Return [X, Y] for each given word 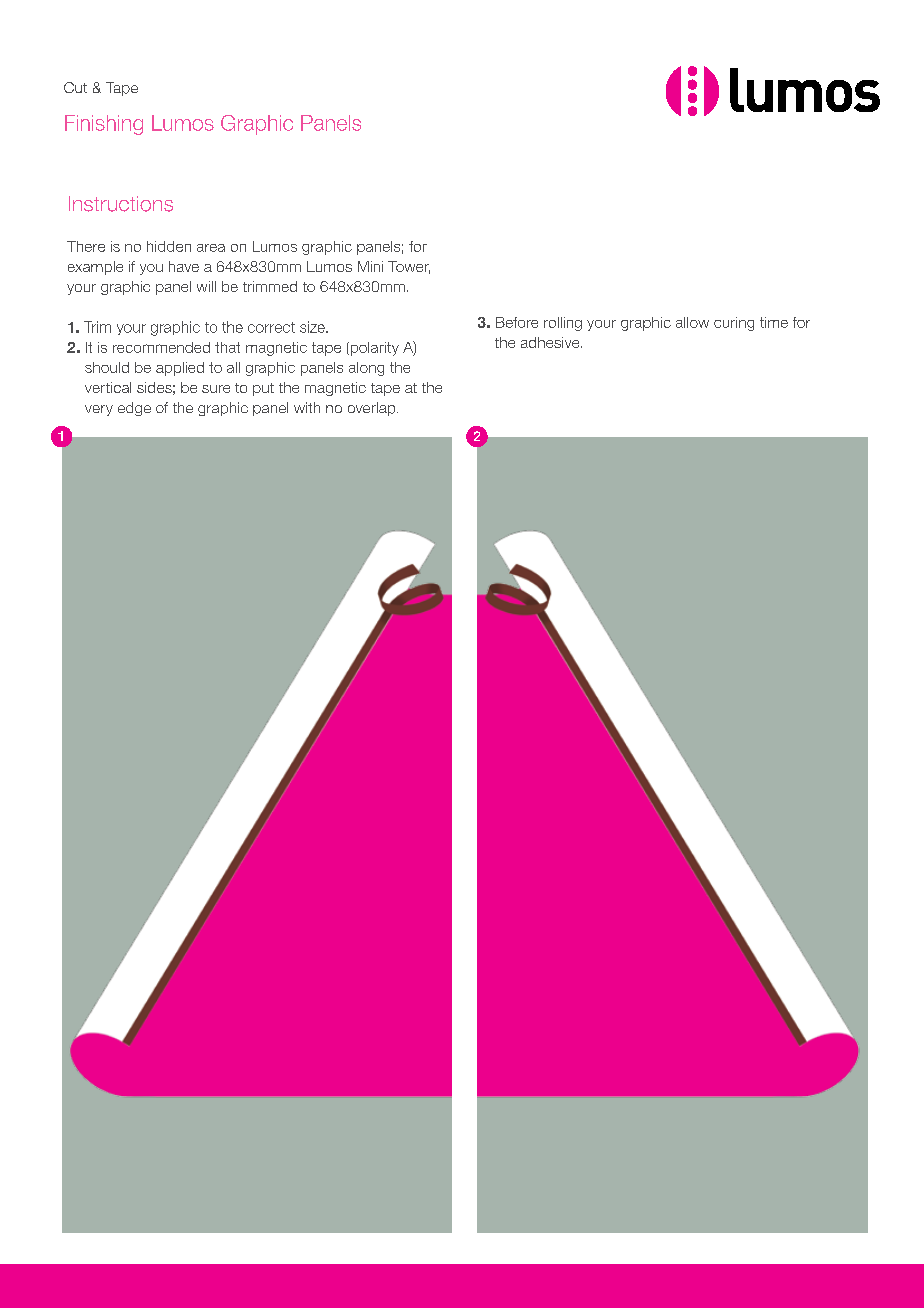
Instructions [121, 204]
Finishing [104, 125]
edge [134, 409]
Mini [370, 266]
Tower [409, 267]
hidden [169, 246]
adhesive [551, 342]
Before [517, 322]
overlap [373, 409]
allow [692, 322]
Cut [75, 87]
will [206, 286]
